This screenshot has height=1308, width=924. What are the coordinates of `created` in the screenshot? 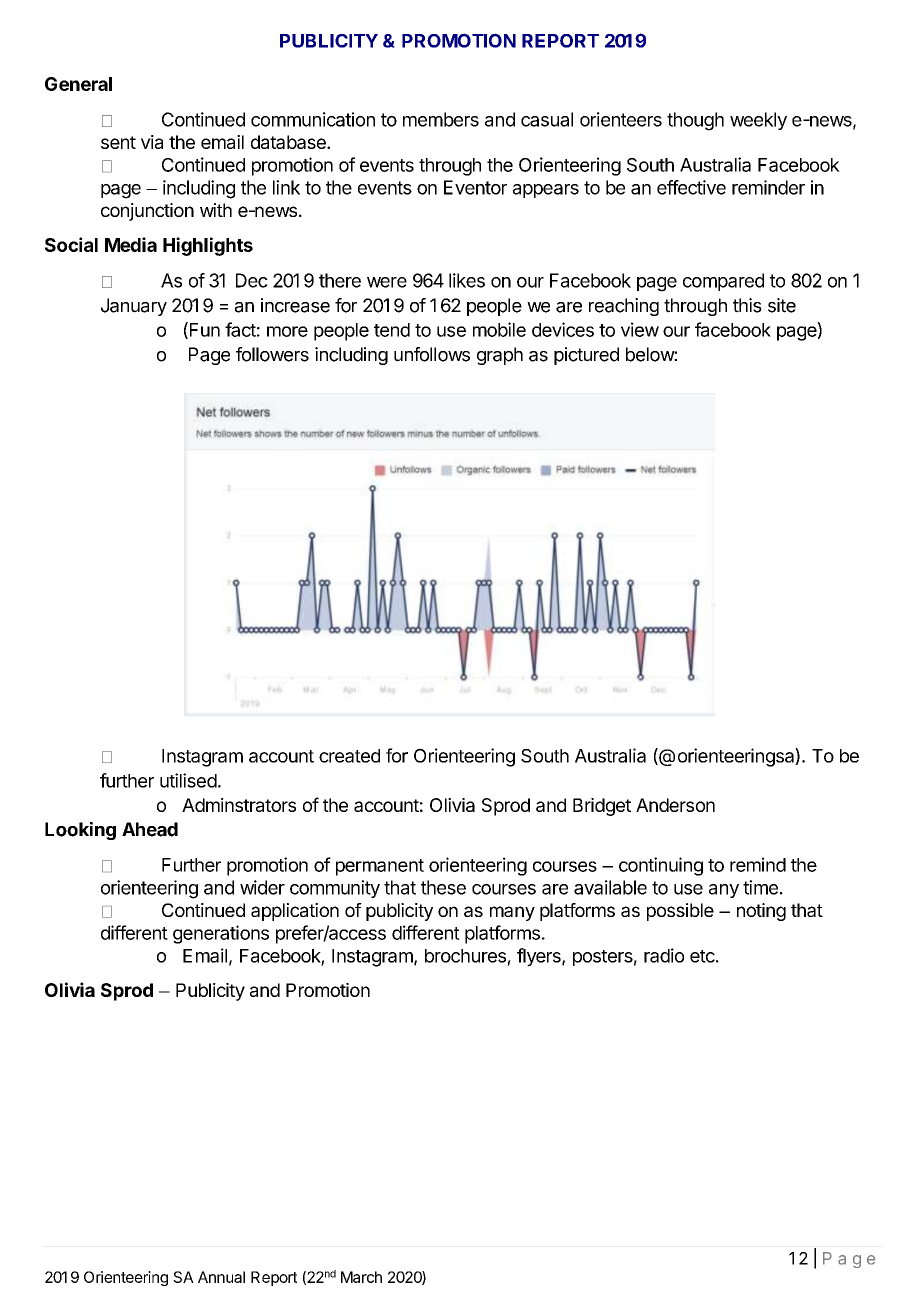 It's located at (349, 756).
